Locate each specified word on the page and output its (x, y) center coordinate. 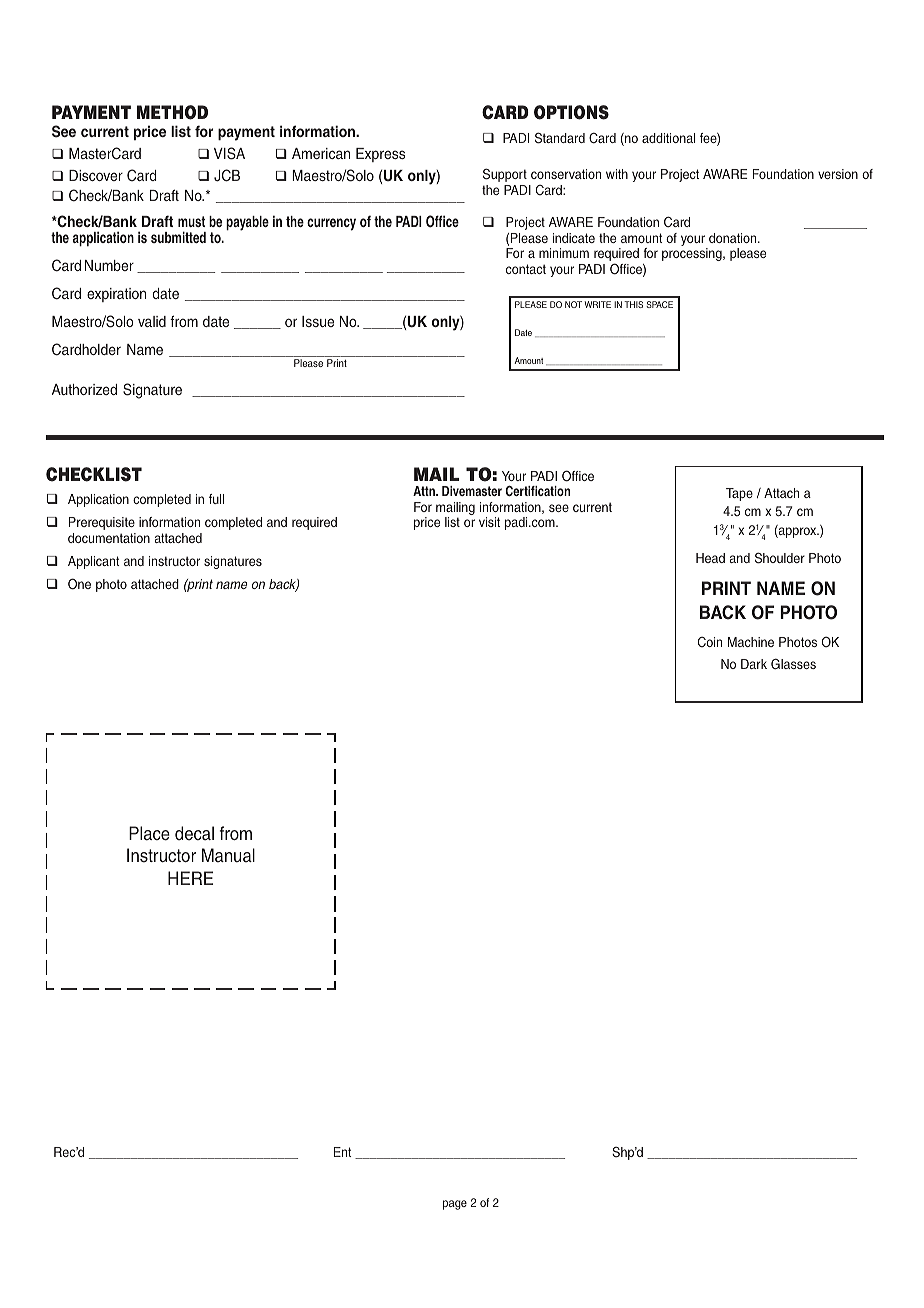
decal (194, 833)
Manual (228, 855)
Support (505, 175)
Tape (739, 494)
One (79, 584)
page (455, 1205)
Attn (425, 491)
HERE (190, 878)
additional (668, 138)
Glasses (793, 664)
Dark (754, 664)
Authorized (84, 389)
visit (489, 522)
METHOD (172, 112)
